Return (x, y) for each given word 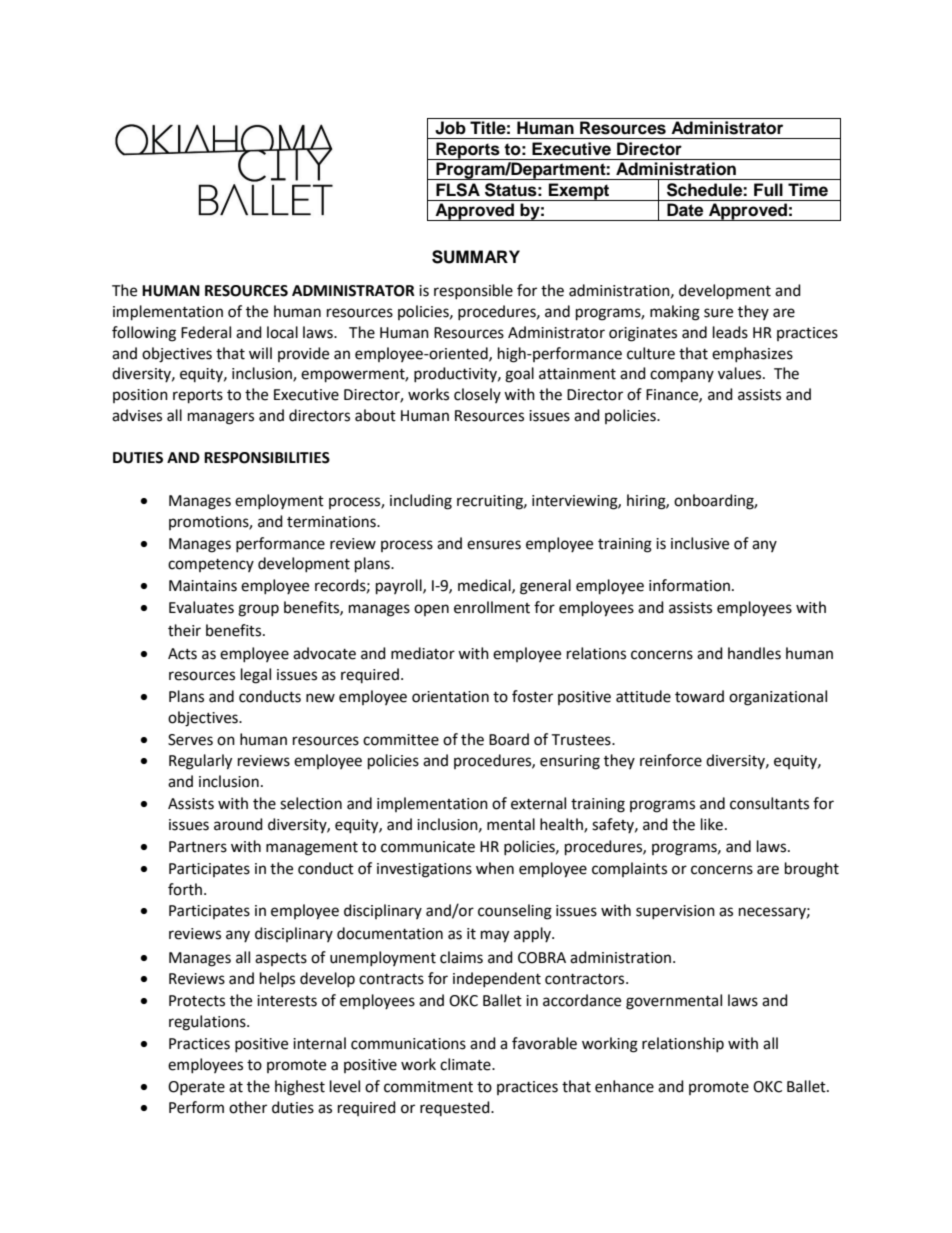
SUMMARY (476, 257)
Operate (196, 1088)
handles (754, 653)
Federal (206, 332)
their (184, 630)
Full (768, 190)
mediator (423, 653)
